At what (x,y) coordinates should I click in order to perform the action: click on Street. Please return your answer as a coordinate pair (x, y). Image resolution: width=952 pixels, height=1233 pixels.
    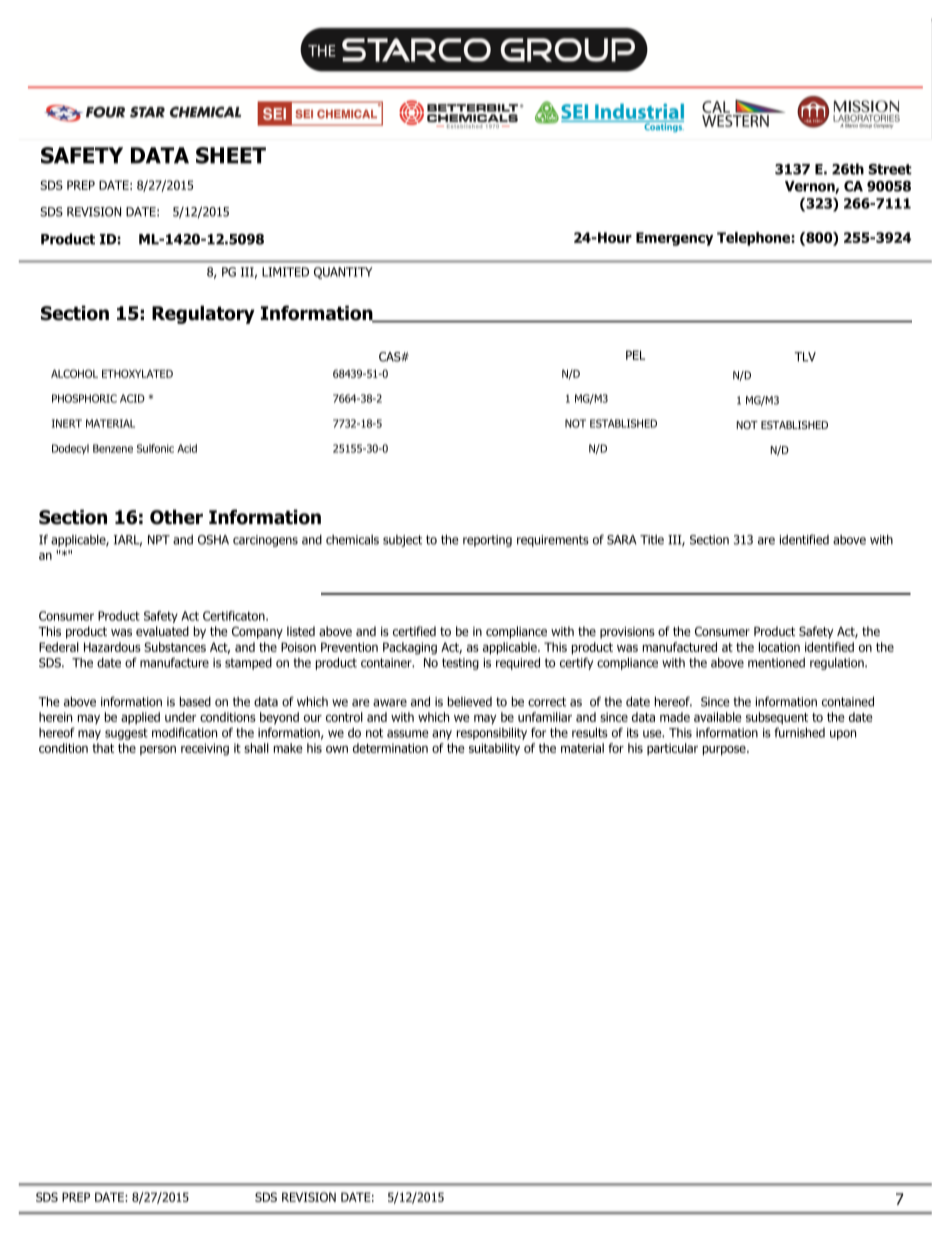
    Looking at the image, I should click on (890, 169).
